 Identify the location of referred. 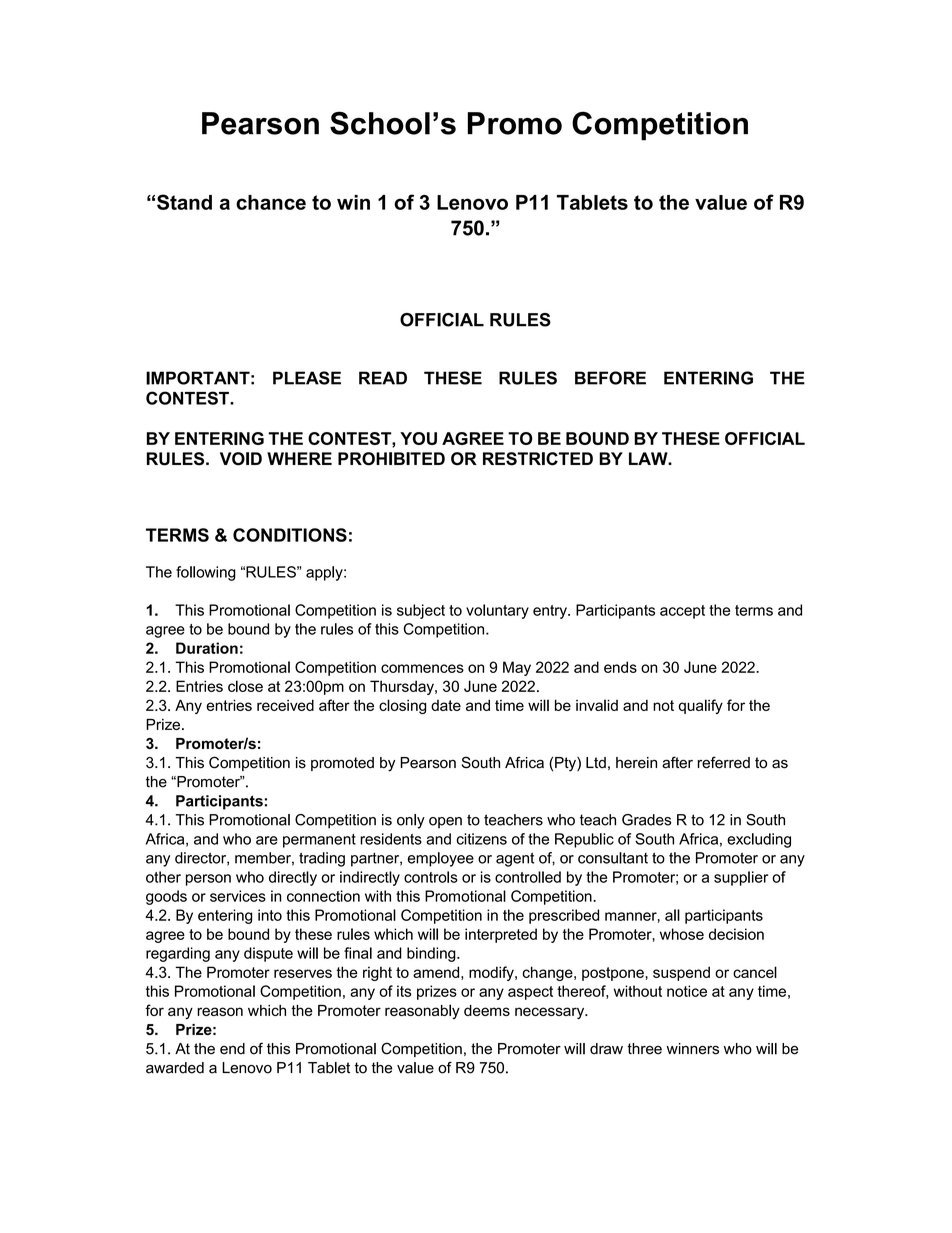
(723, 762).
